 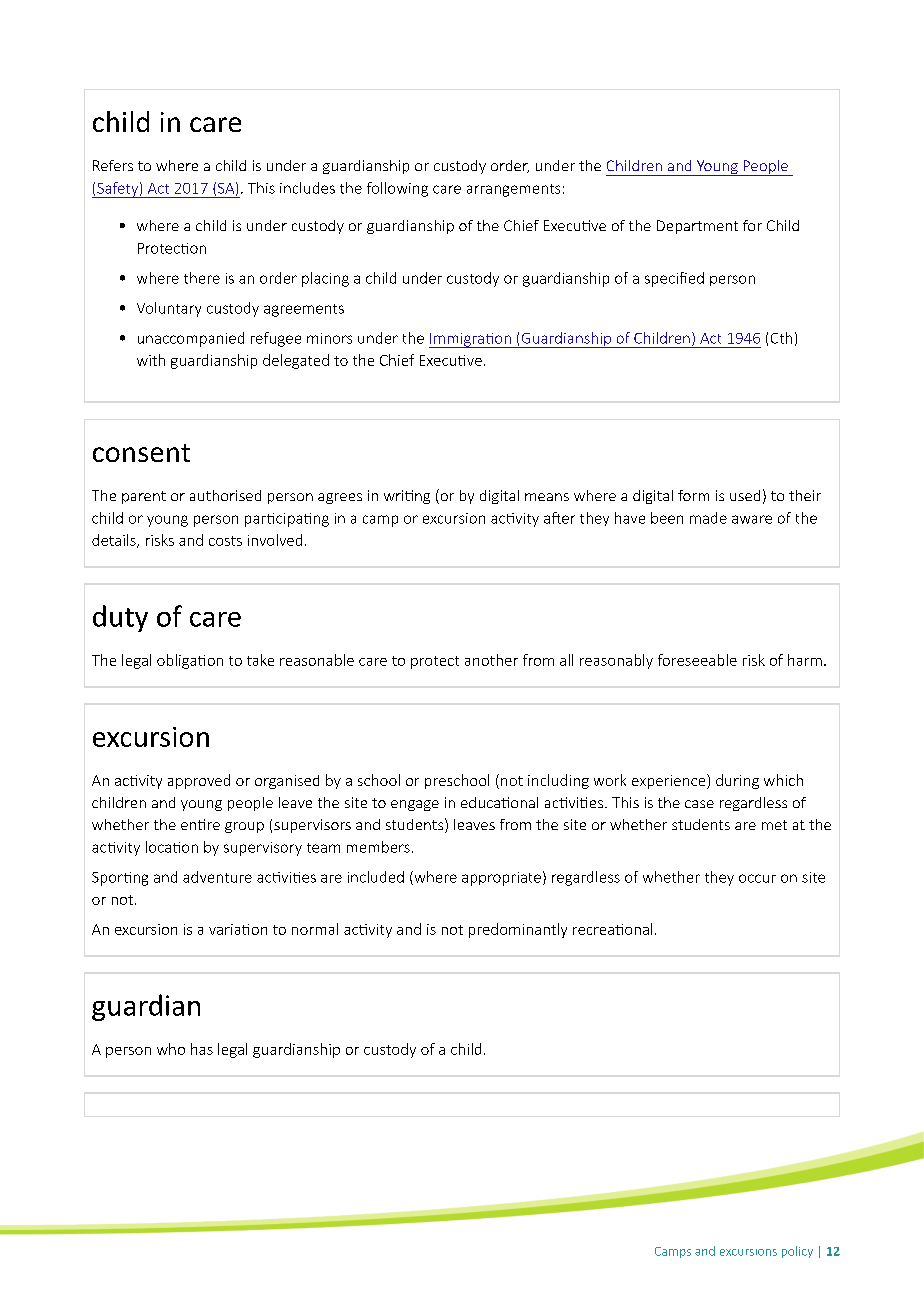 What do you see at coordinates (697, 660) in the screenshot?
I see `foreseeable` at bounding box center [697, 660].
